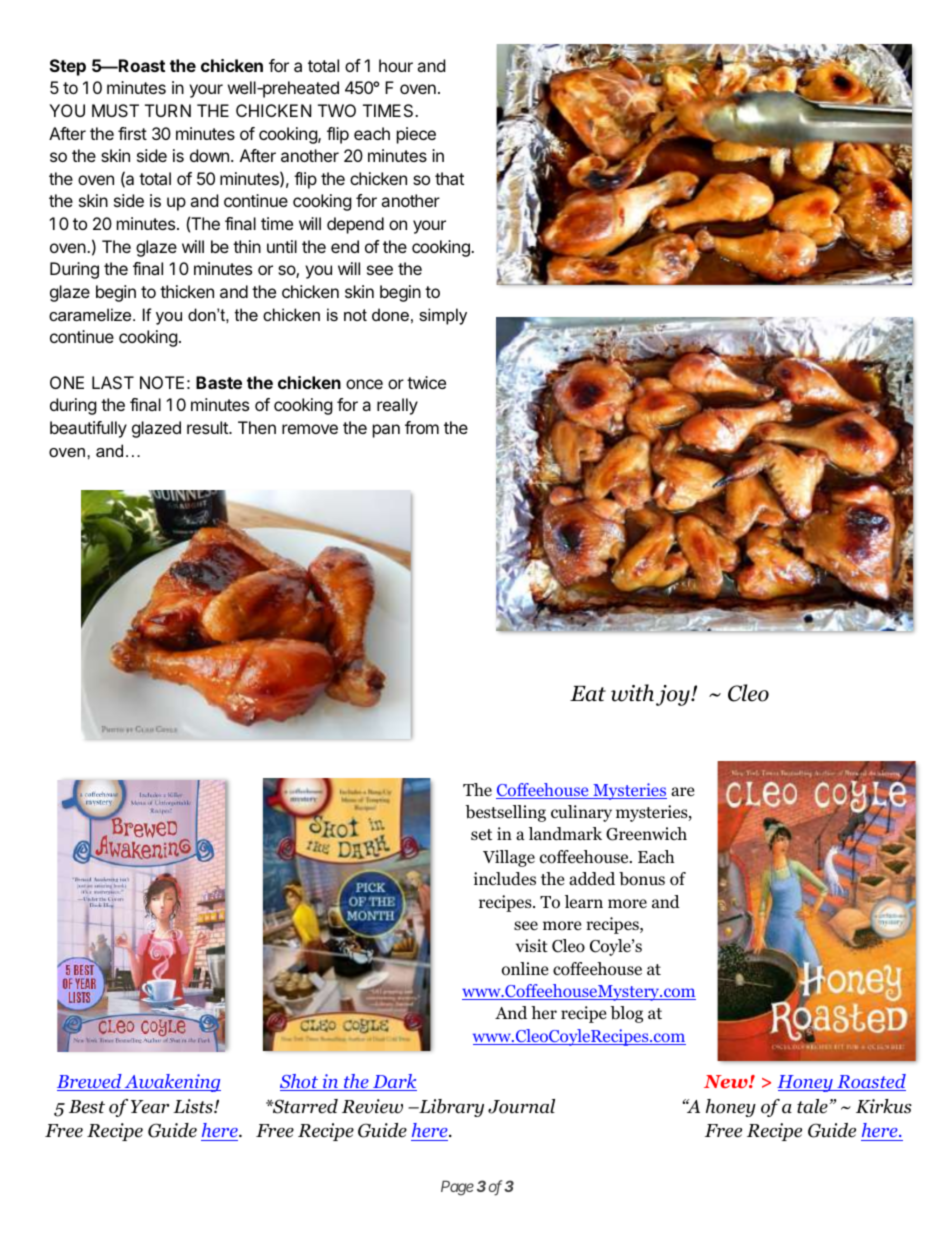  Describe the element at coordinates (581, 813) in the screenshot. I see `culinary` at that location.
